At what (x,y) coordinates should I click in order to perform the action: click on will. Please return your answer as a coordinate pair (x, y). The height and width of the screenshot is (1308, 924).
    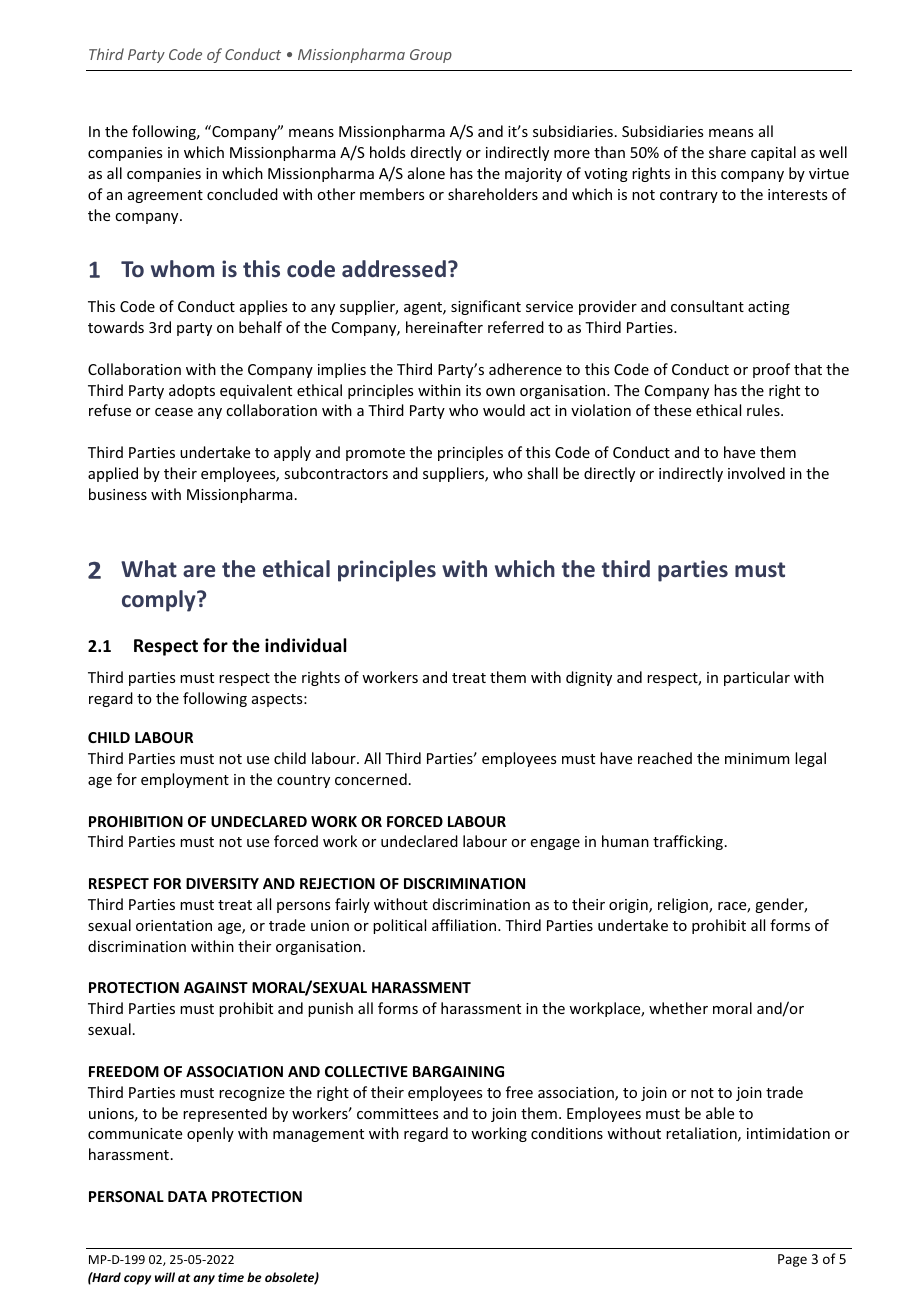
    Looking at the image, I should click on (165, 1277).
